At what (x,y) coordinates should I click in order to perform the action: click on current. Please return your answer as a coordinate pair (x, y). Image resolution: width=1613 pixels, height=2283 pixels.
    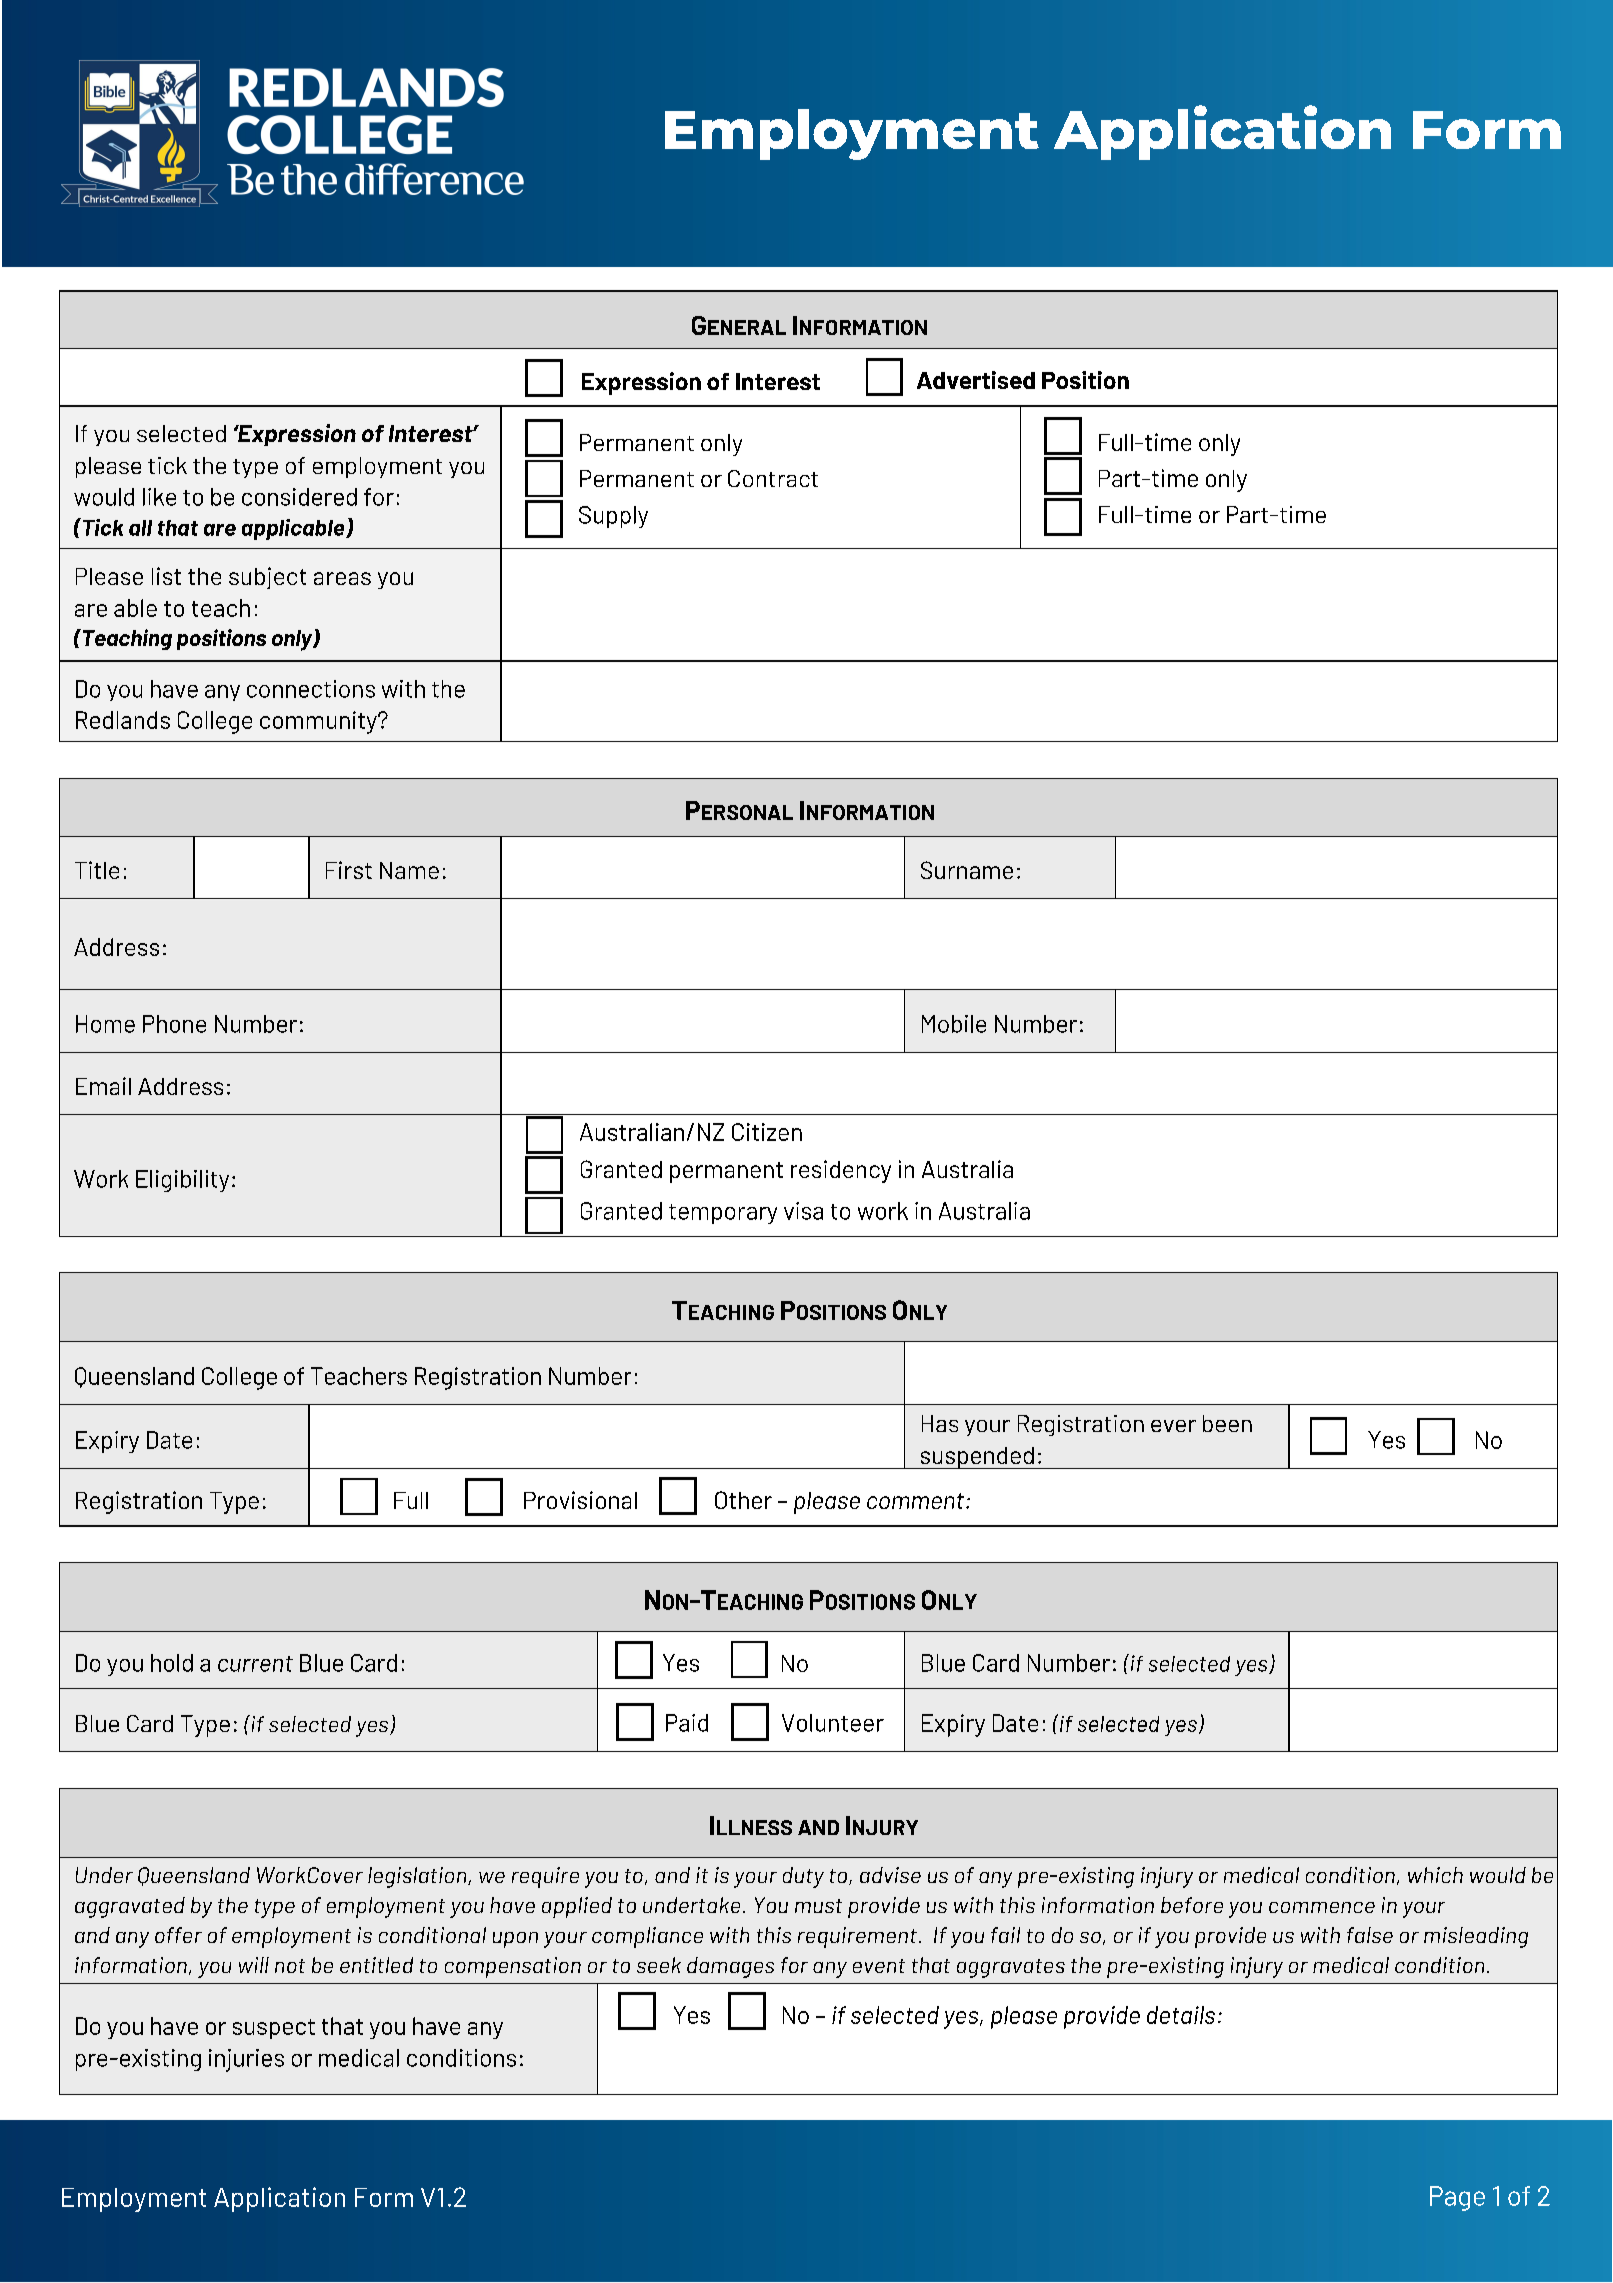
    Looking at the image, I should click on (255, 1664).
